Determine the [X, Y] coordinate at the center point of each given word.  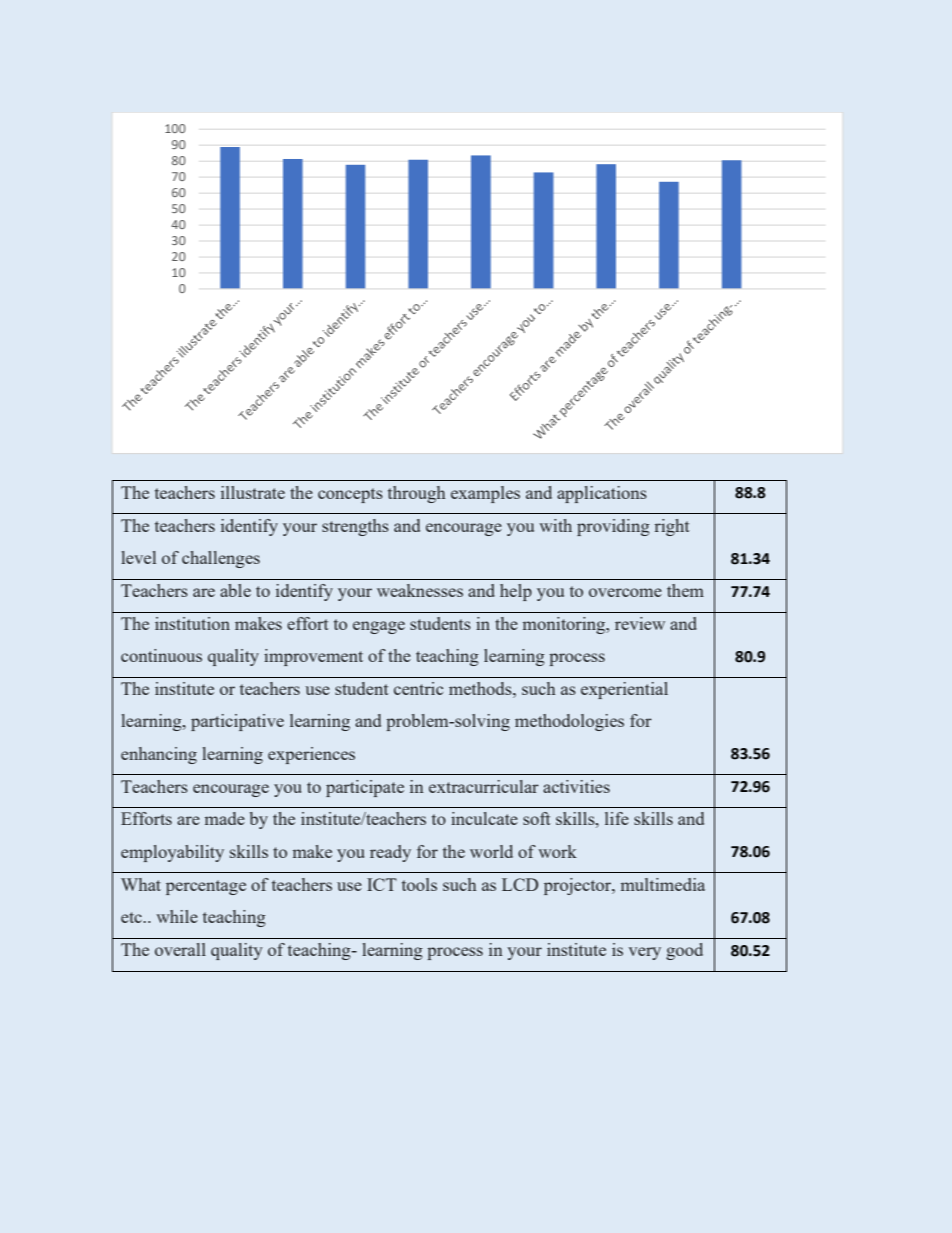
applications [602, 494]
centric [418, 688]
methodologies [569, 722]
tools [419, 884]
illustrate [253, 492]
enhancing [159, 755]
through [417, 494]
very [644, 953]
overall [180, 949]
